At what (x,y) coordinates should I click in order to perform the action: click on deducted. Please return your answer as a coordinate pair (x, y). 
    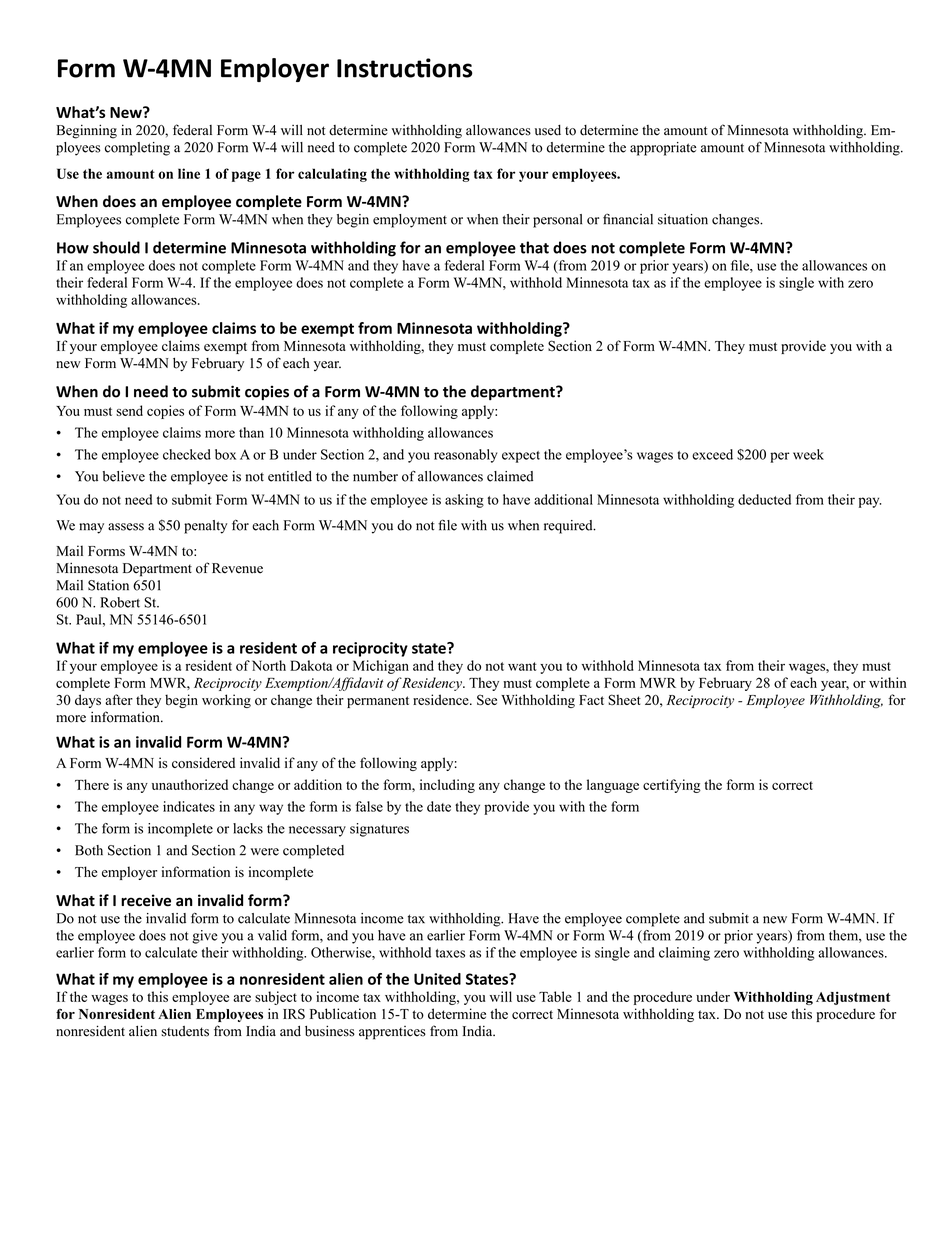
    Looking at the image, I should click on (764, 499).
